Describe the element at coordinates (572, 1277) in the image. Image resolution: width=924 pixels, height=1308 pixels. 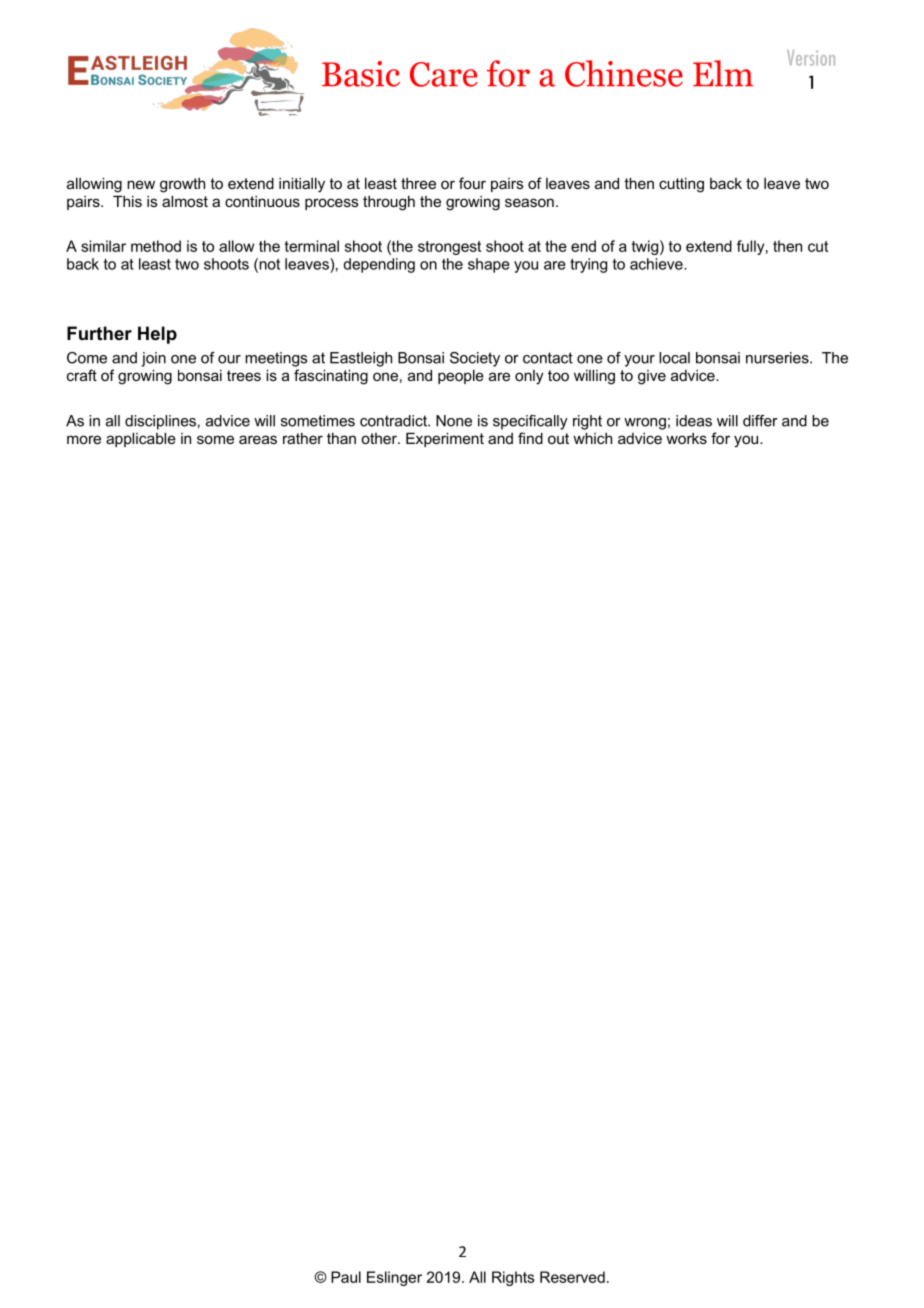
I see `Reserved` at that location.
